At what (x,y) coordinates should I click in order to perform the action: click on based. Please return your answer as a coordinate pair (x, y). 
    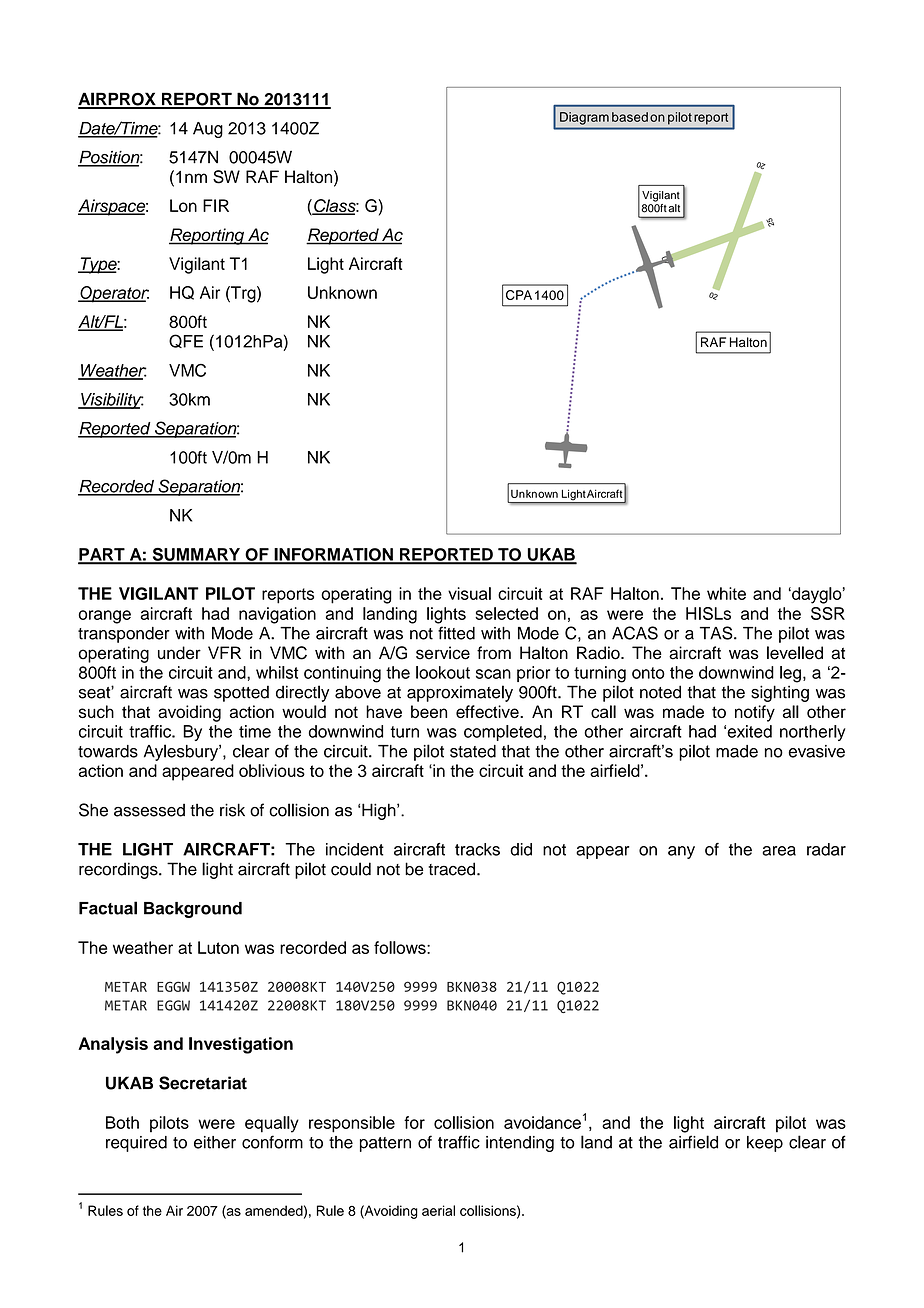
    Looking at the image, I should click on (630, 117).
